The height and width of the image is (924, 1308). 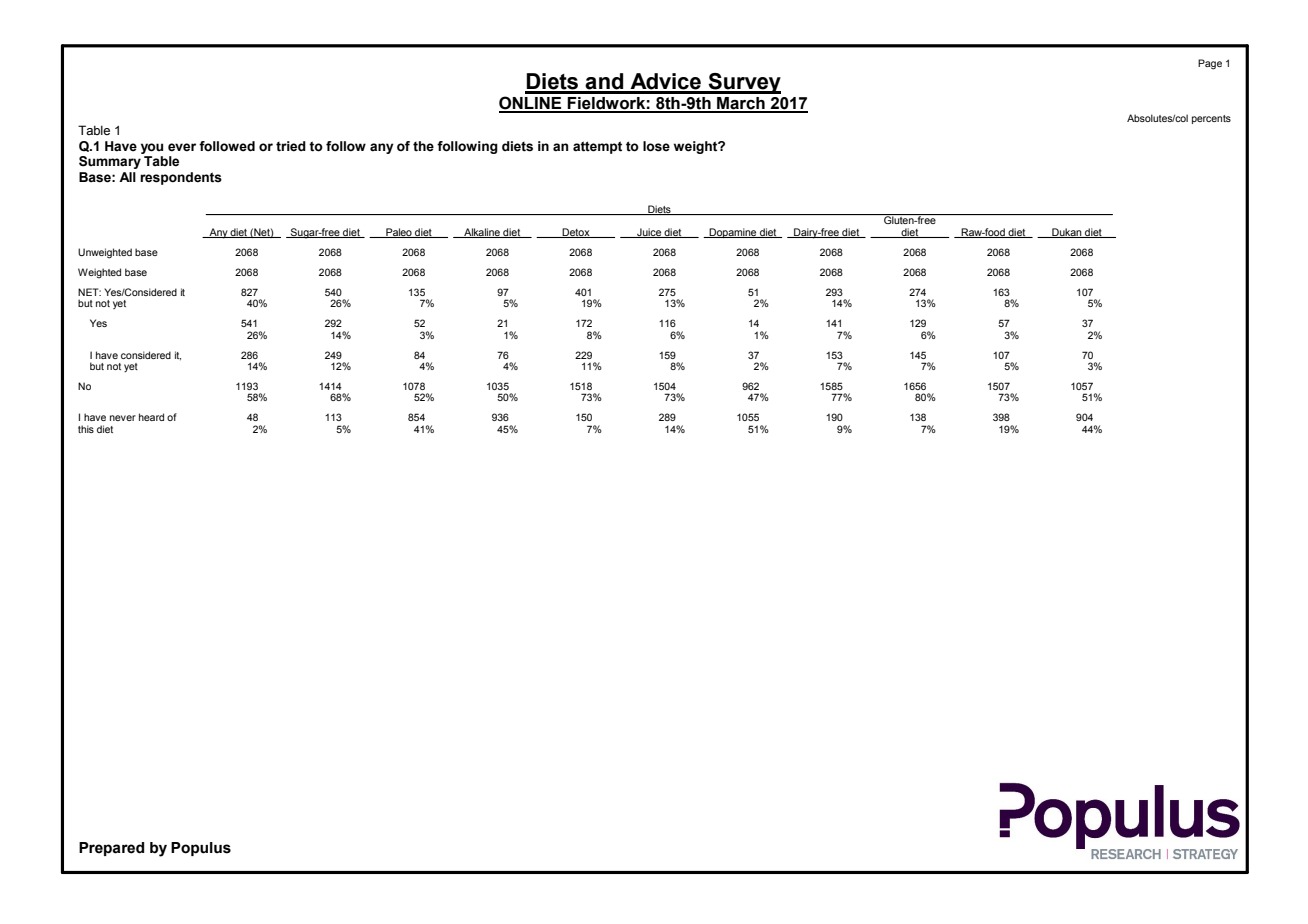 What do you see at coordinates (399, 233) in the image?
I see `Paleo` at bounding box center [399, 233].
